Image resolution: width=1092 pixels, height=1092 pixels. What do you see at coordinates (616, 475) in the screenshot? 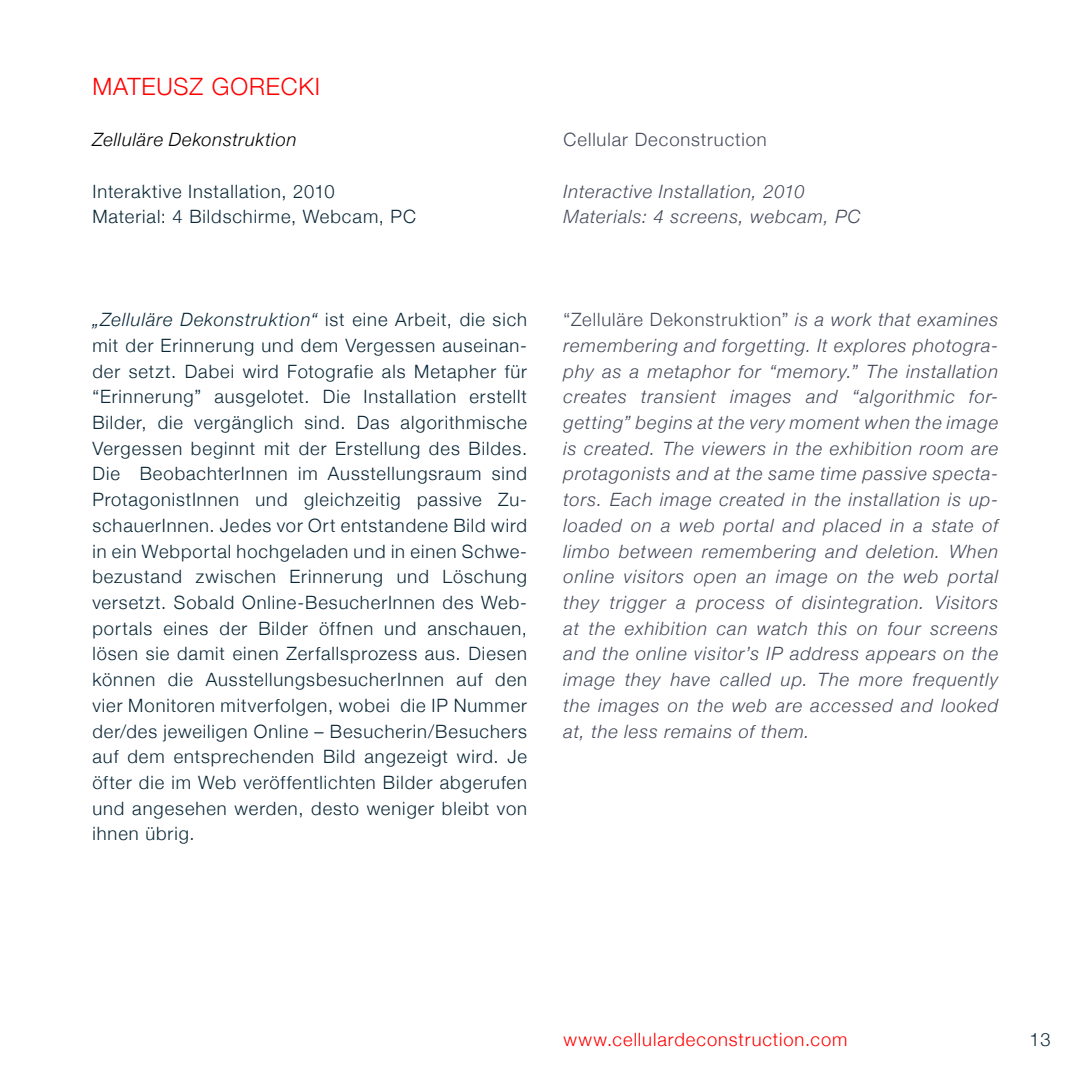
I see `protagonists` at bounding box center [616, 475].
